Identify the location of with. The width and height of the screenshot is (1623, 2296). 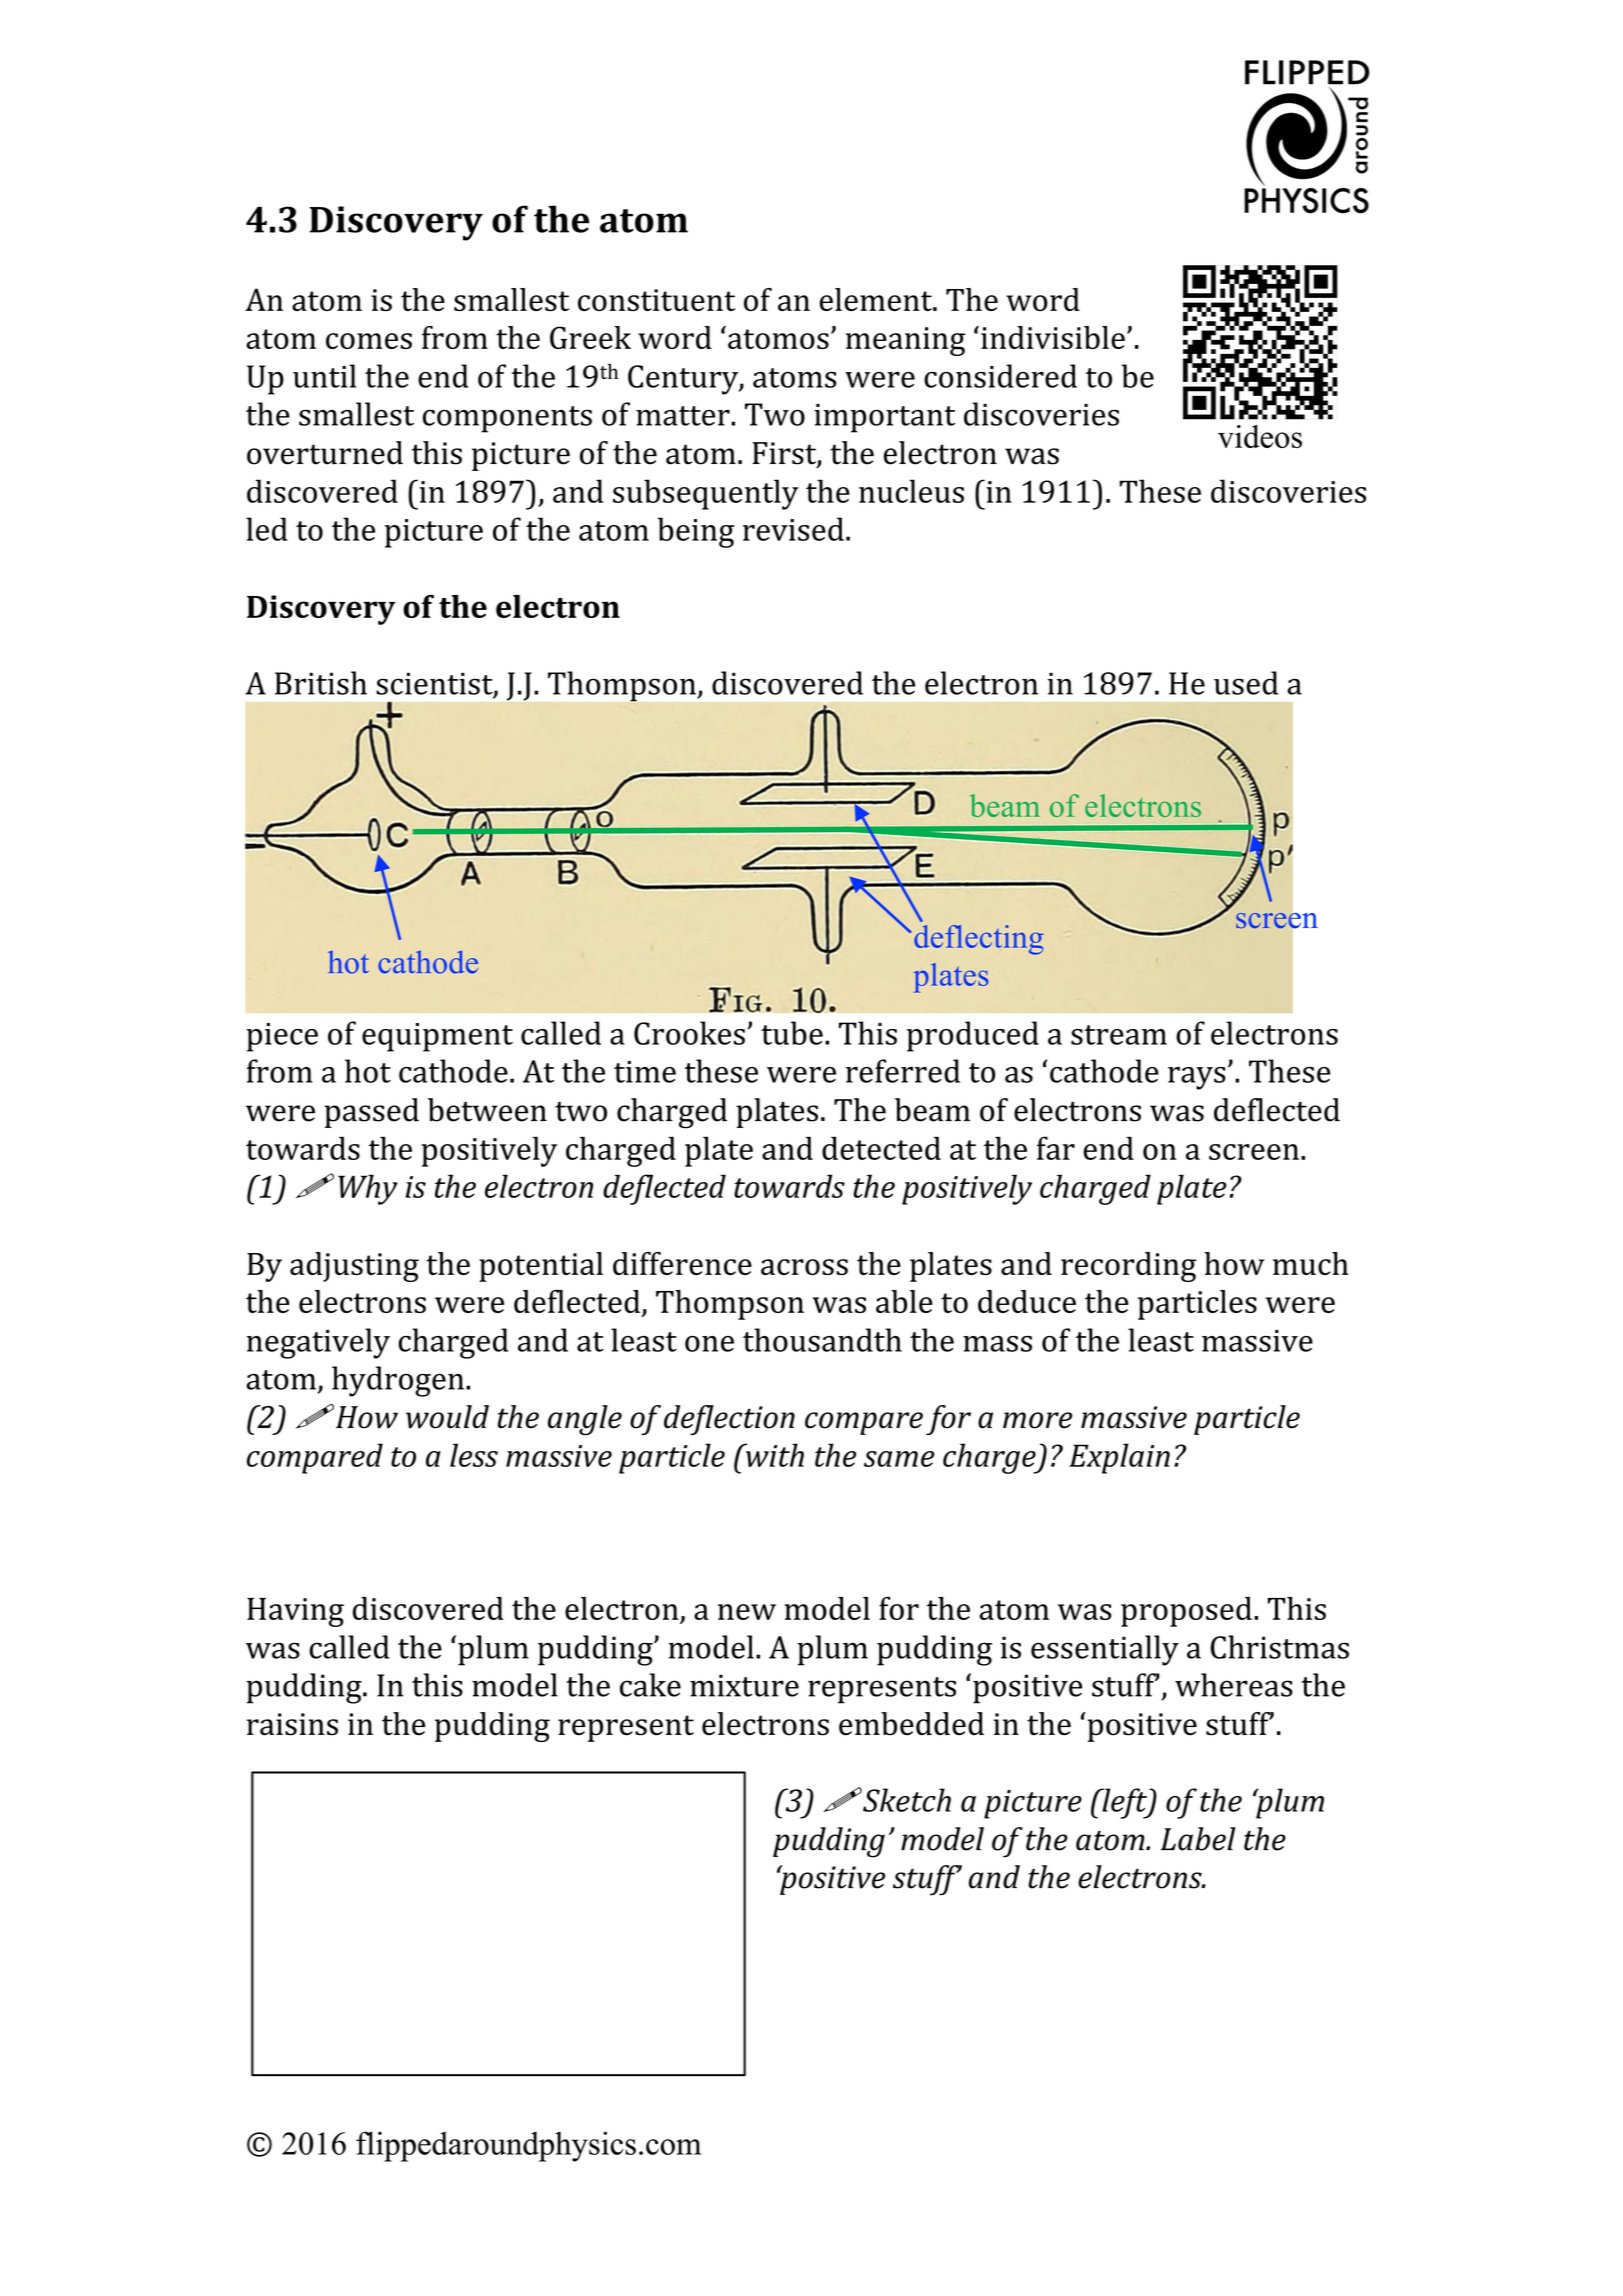
(773, 1455).
